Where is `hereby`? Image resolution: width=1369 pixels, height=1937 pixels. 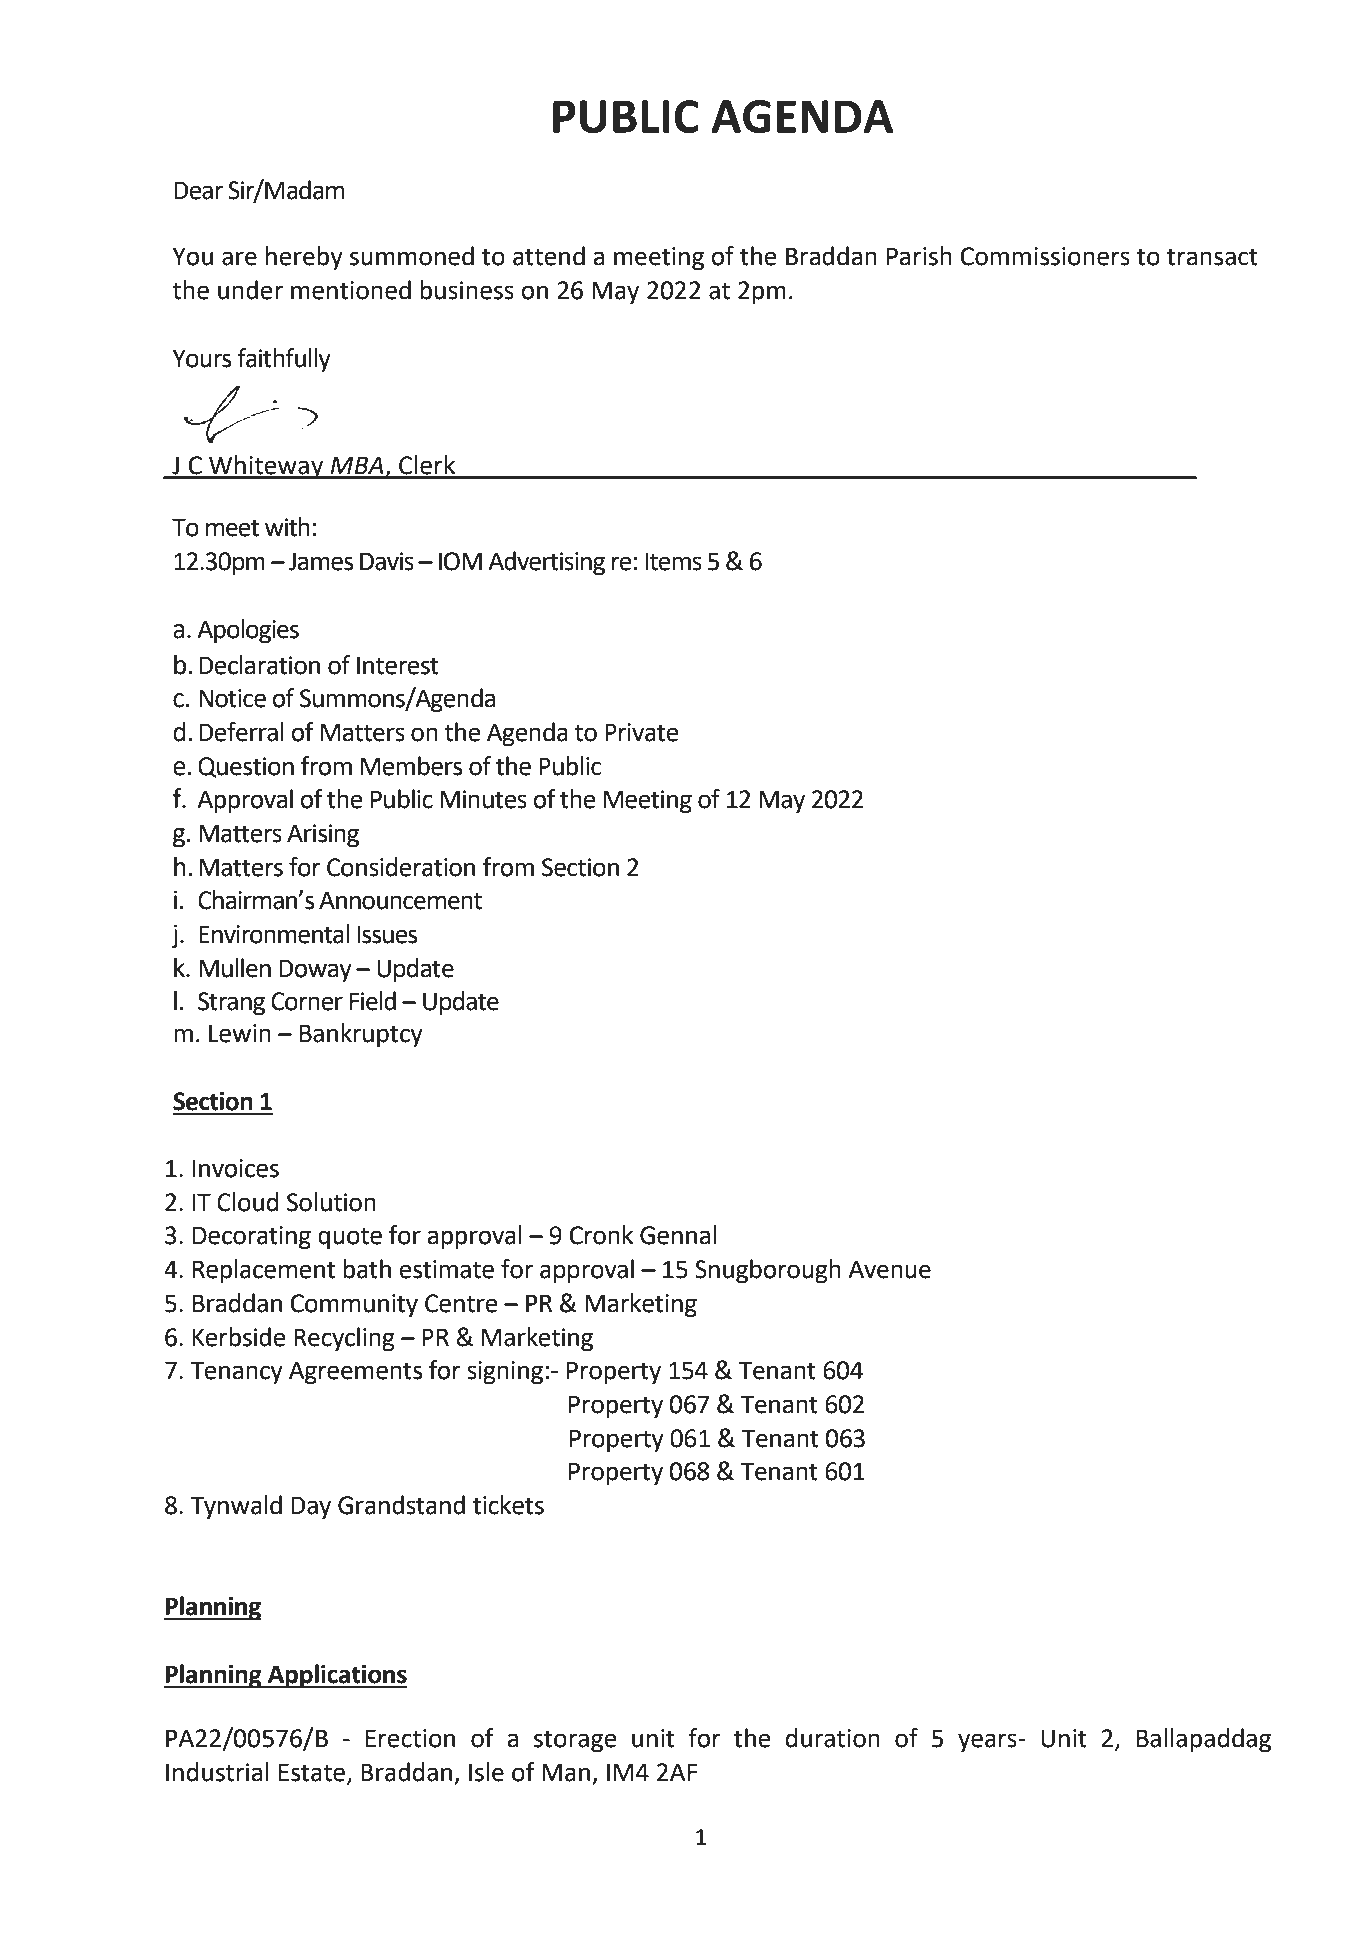 hereby is located at coordinates (304, 258).
